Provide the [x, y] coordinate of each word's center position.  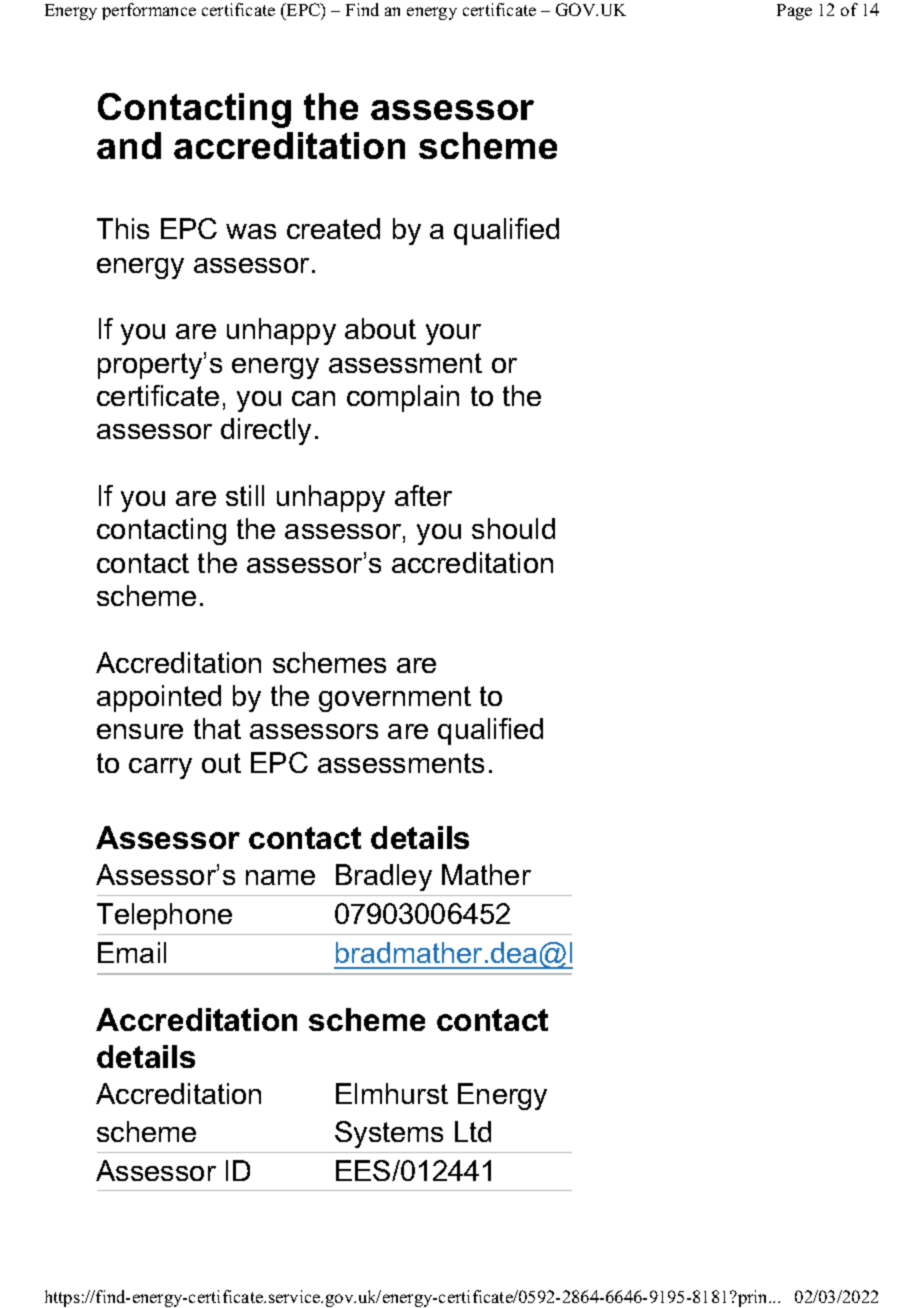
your [453, 334]
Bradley [384, 877]
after [423, 495]
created [333, 228]
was [251, 231]
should [513, 528]
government [395, 699]
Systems [389, 1134]
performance [149, 11]
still [245, 495]
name [280, 877]
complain [403, 398]
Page [794, 12]
